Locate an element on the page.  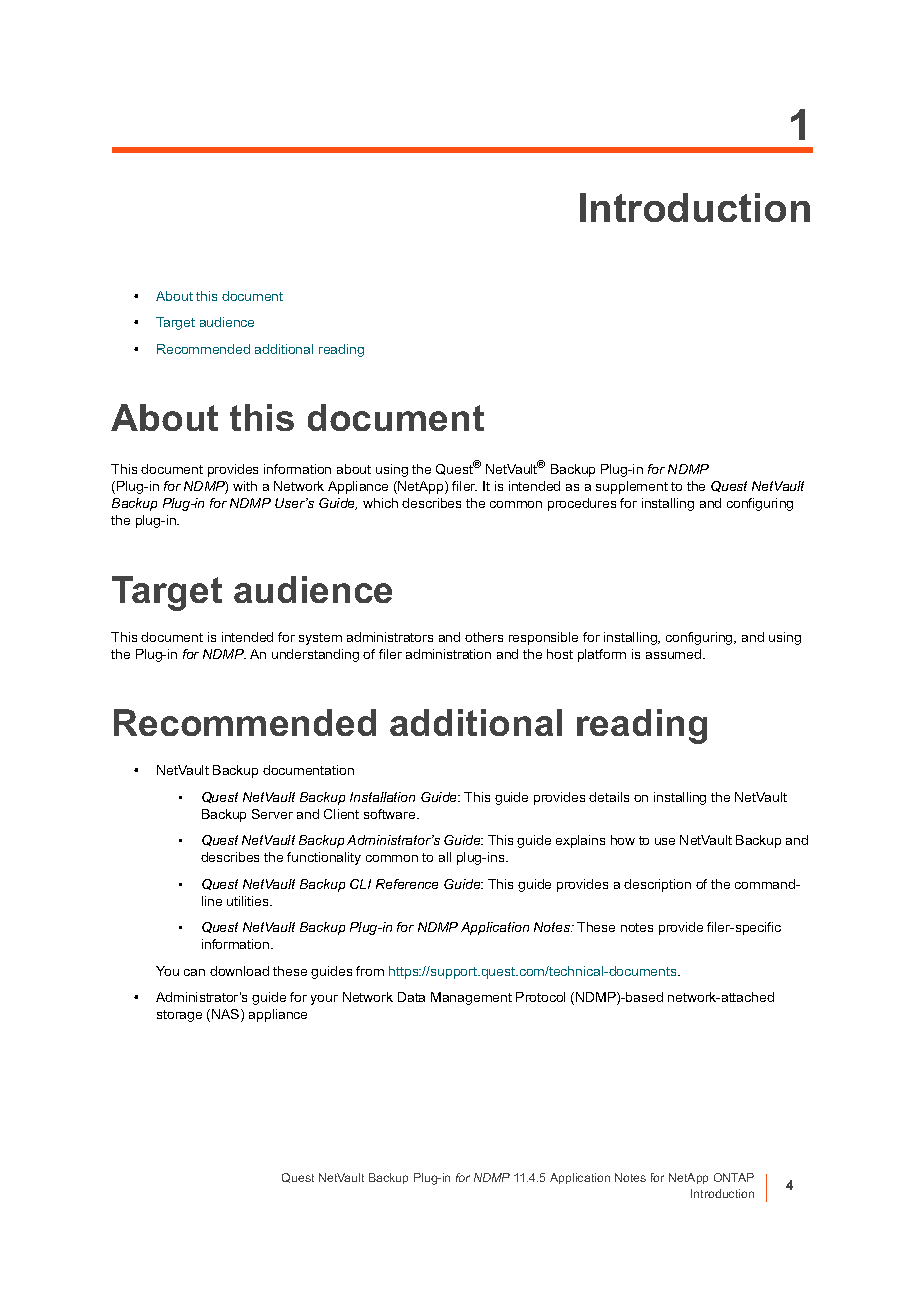
with is located at coordinates (245, 486).
